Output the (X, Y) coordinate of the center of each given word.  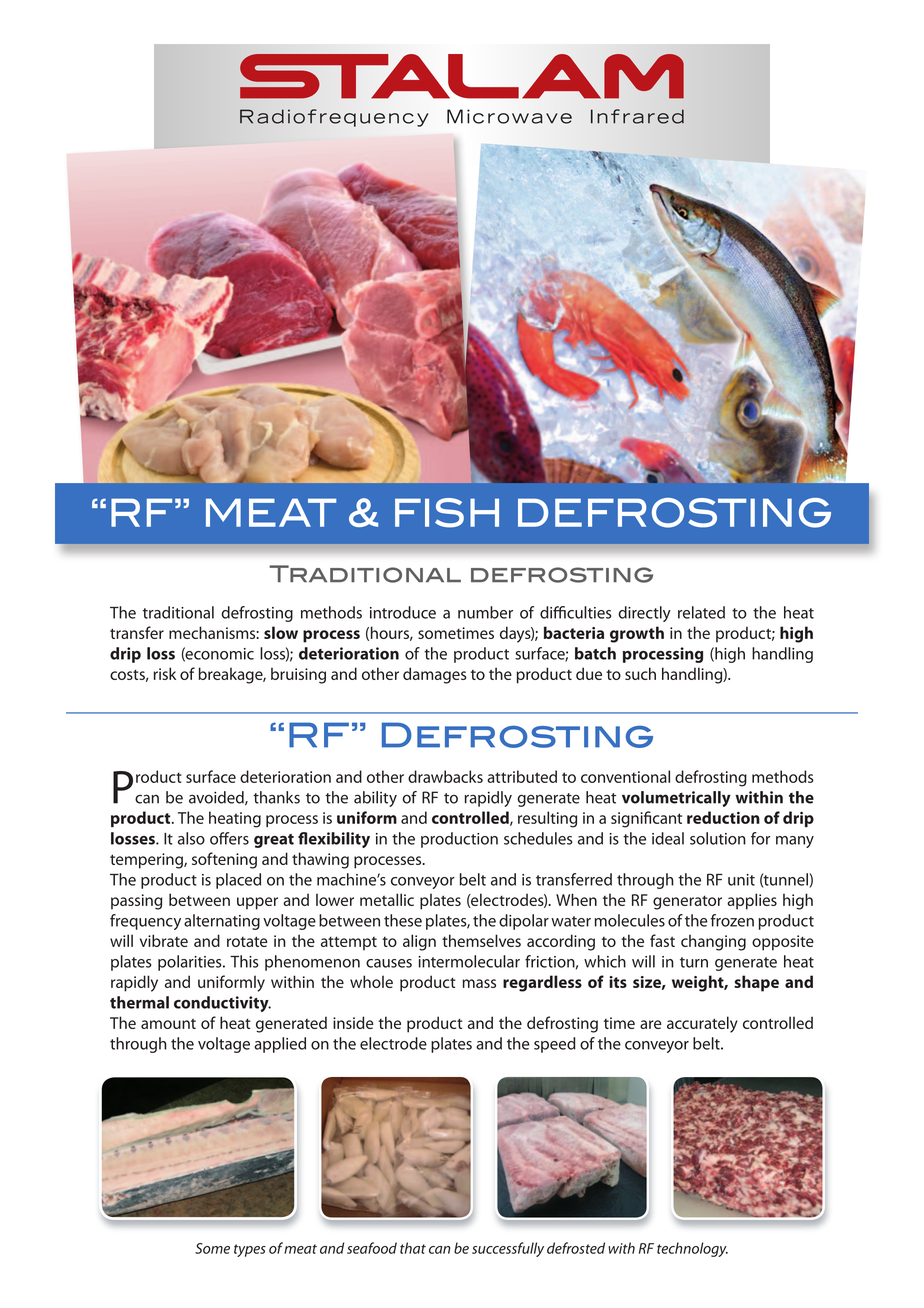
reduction (723, 817)
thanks (276, 797)
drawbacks (445, 776)
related (701, 612)
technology (692, 1249)
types (250, 1250)
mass (479, 983)
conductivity (222, 1004)
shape (756, 983)
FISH (447, 513)
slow (281, 632)
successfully (508, 1249)
